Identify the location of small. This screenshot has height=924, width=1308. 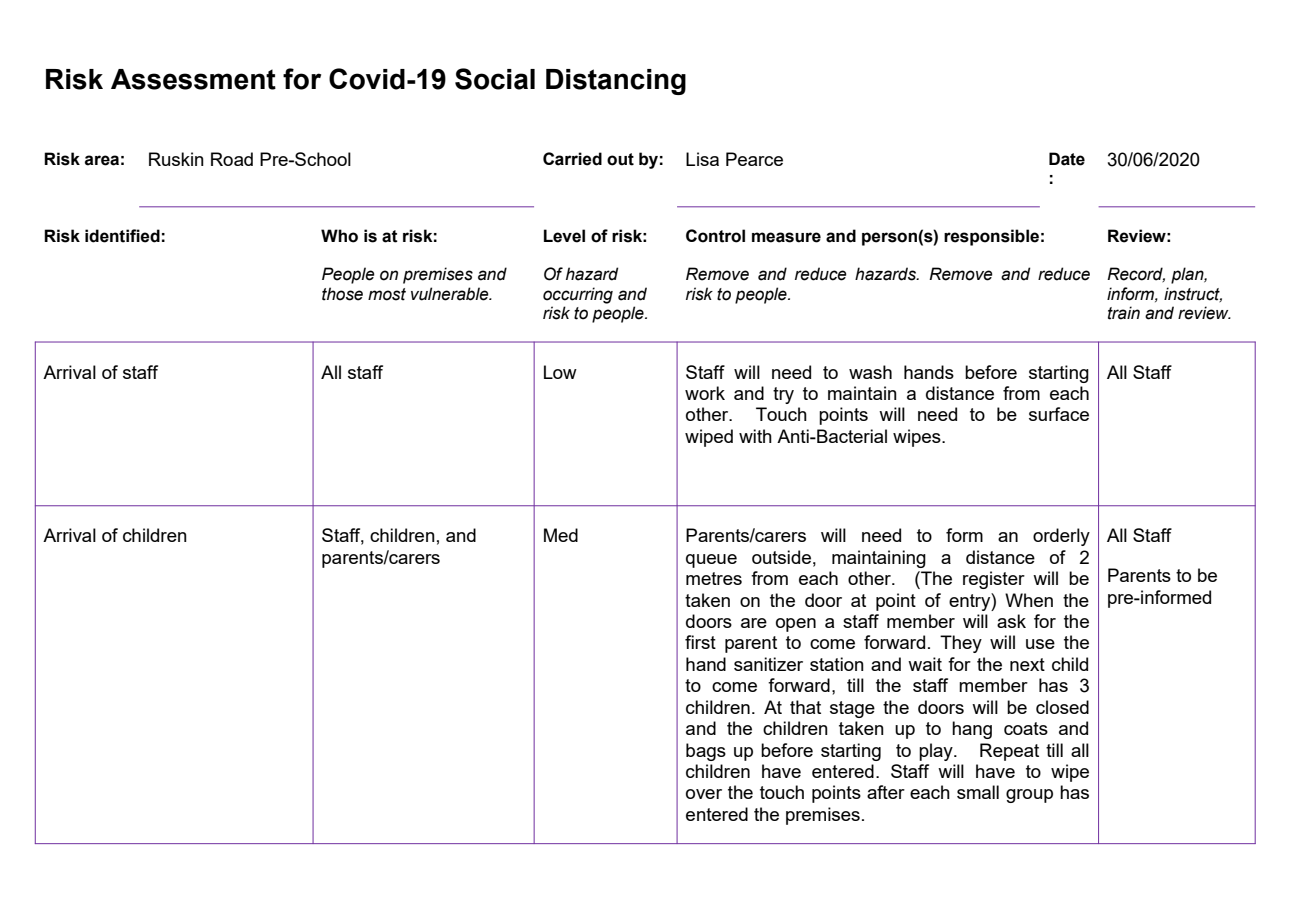
(978, 792).
